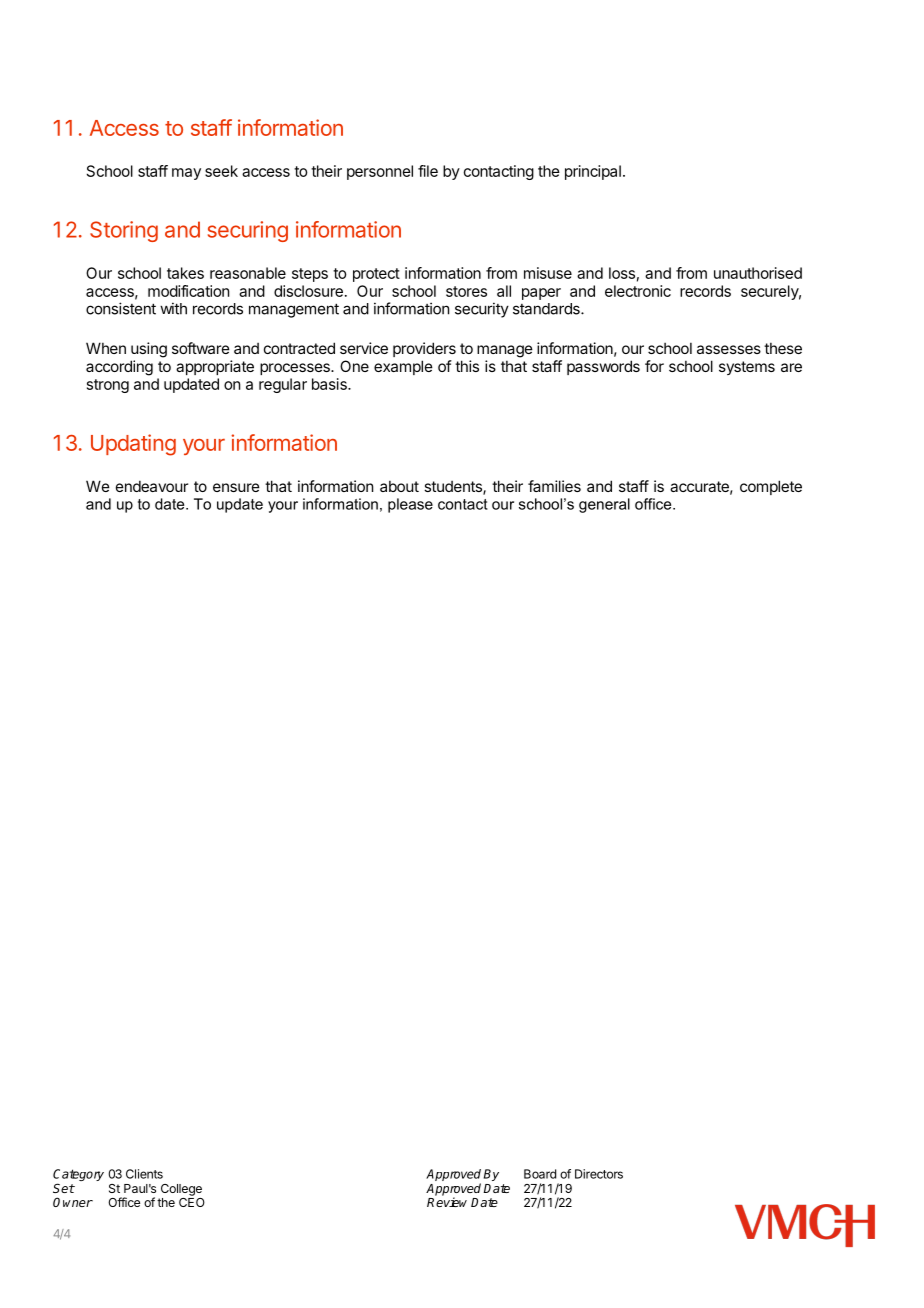  What do you see at coordinates (540, 1174) in the document?
I see `Board` at bounding box center [540, 1174].
